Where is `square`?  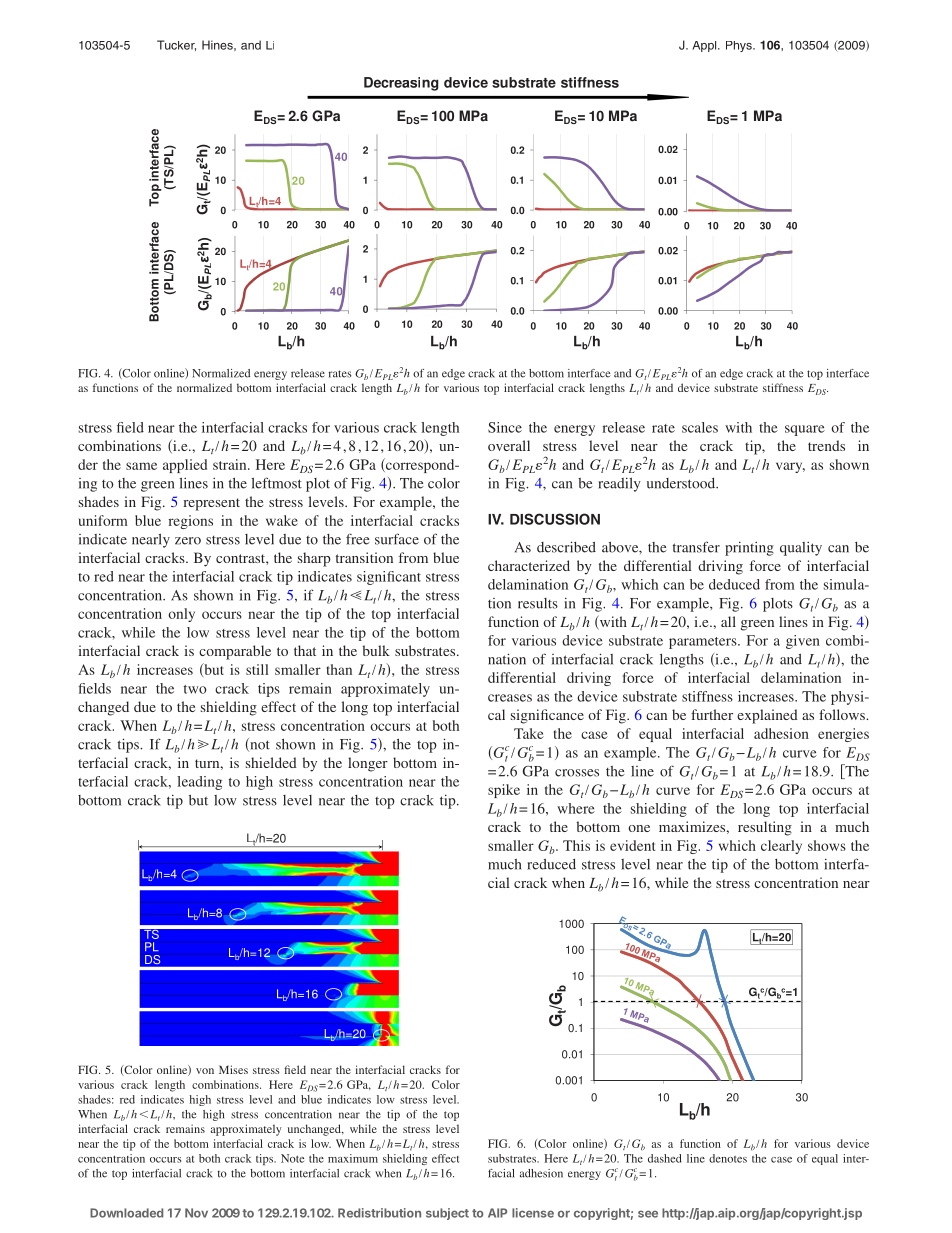
square is located at coordinates (805, 430).
